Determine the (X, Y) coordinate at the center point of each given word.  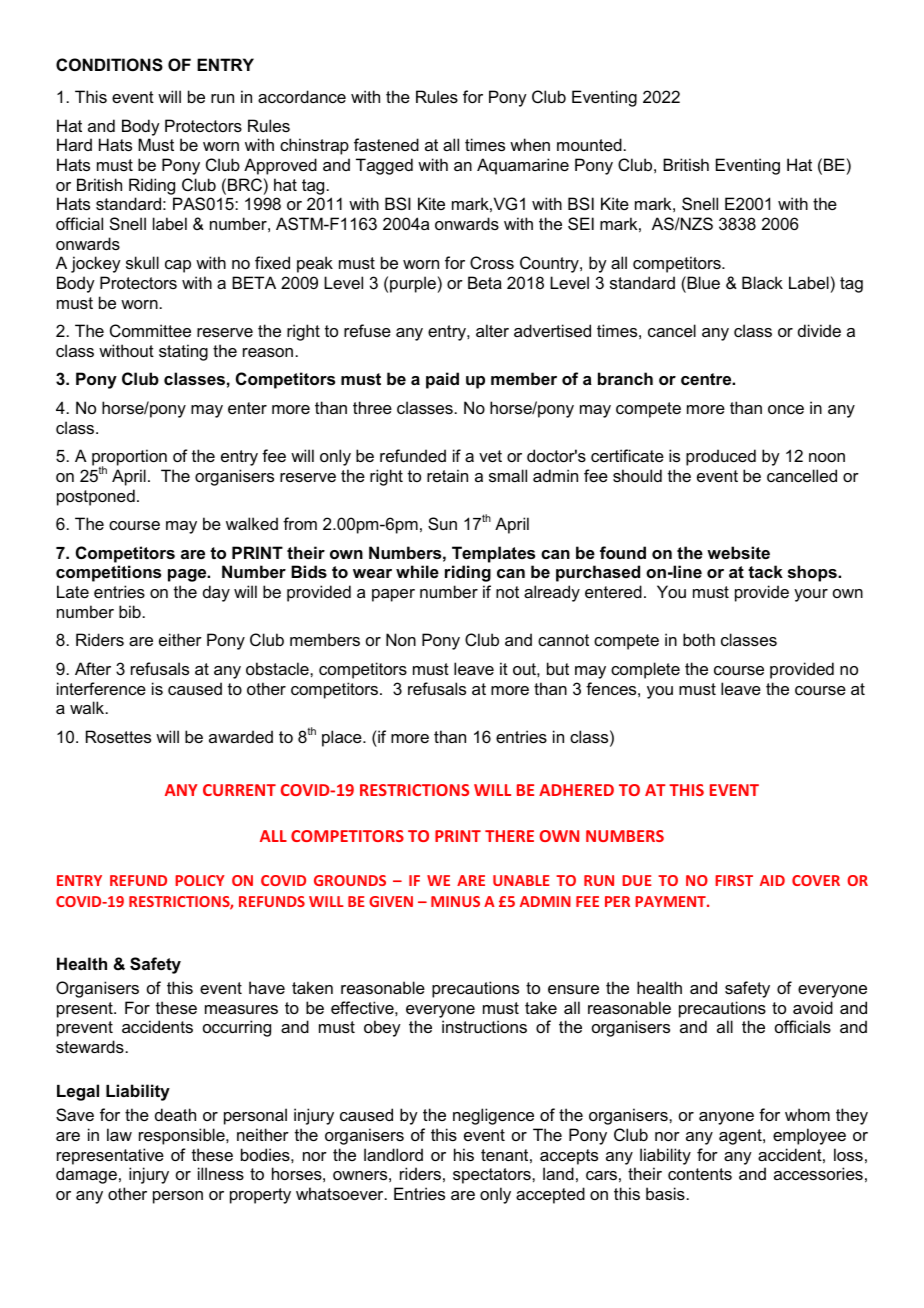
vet (490, 456)
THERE (509, 836)
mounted (589, 144)
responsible (183, 1136)
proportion (129, 459)
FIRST (734, 880)
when (530, 144)
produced (721, 457)
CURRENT (239, 790)
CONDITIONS (109, 65)
